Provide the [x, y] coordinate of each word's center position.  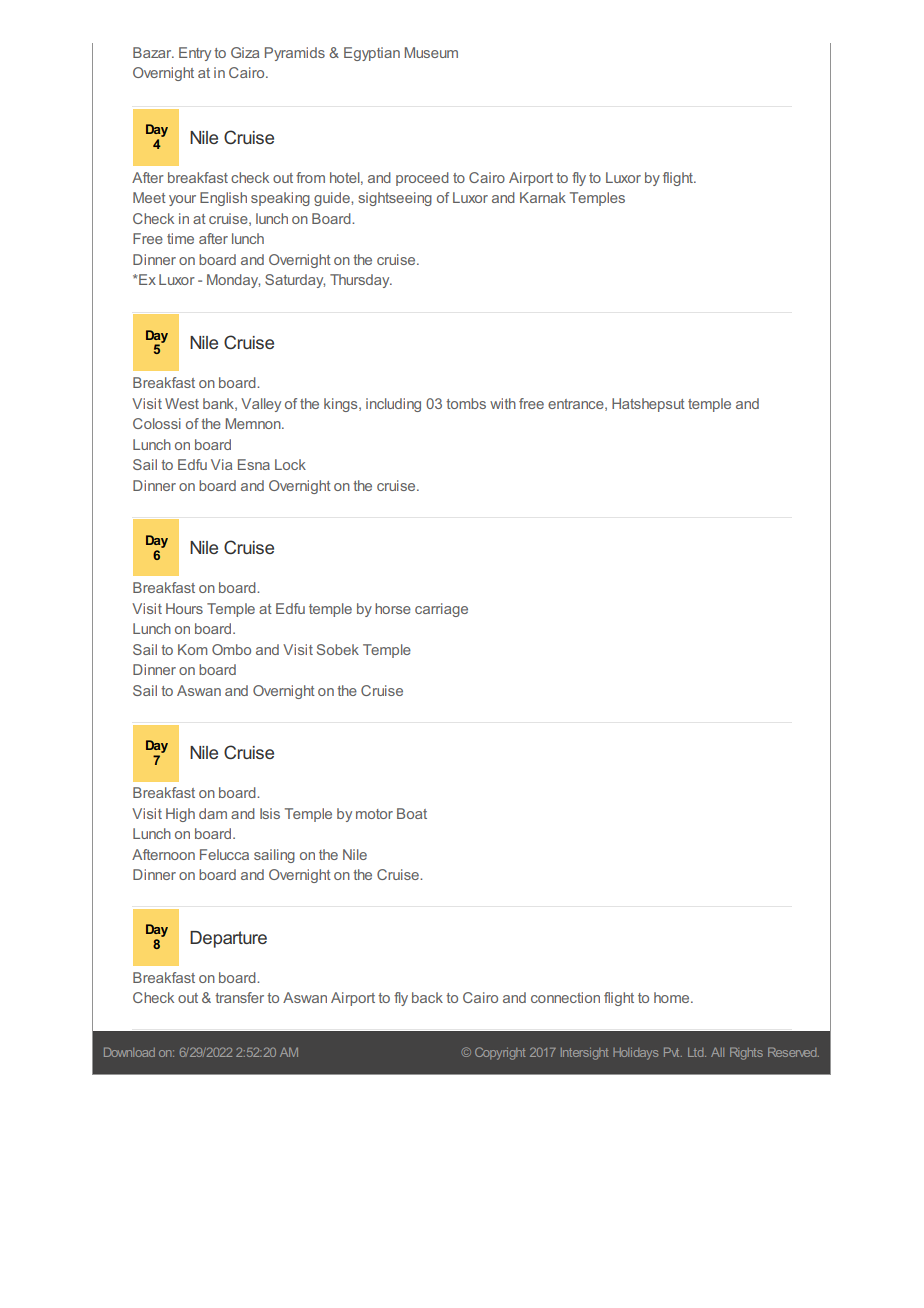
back [427, 997]
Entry [195, 54]
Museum [431, 52]
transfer [239, 997]
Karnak [543, 197]
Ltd [697, 1052]
